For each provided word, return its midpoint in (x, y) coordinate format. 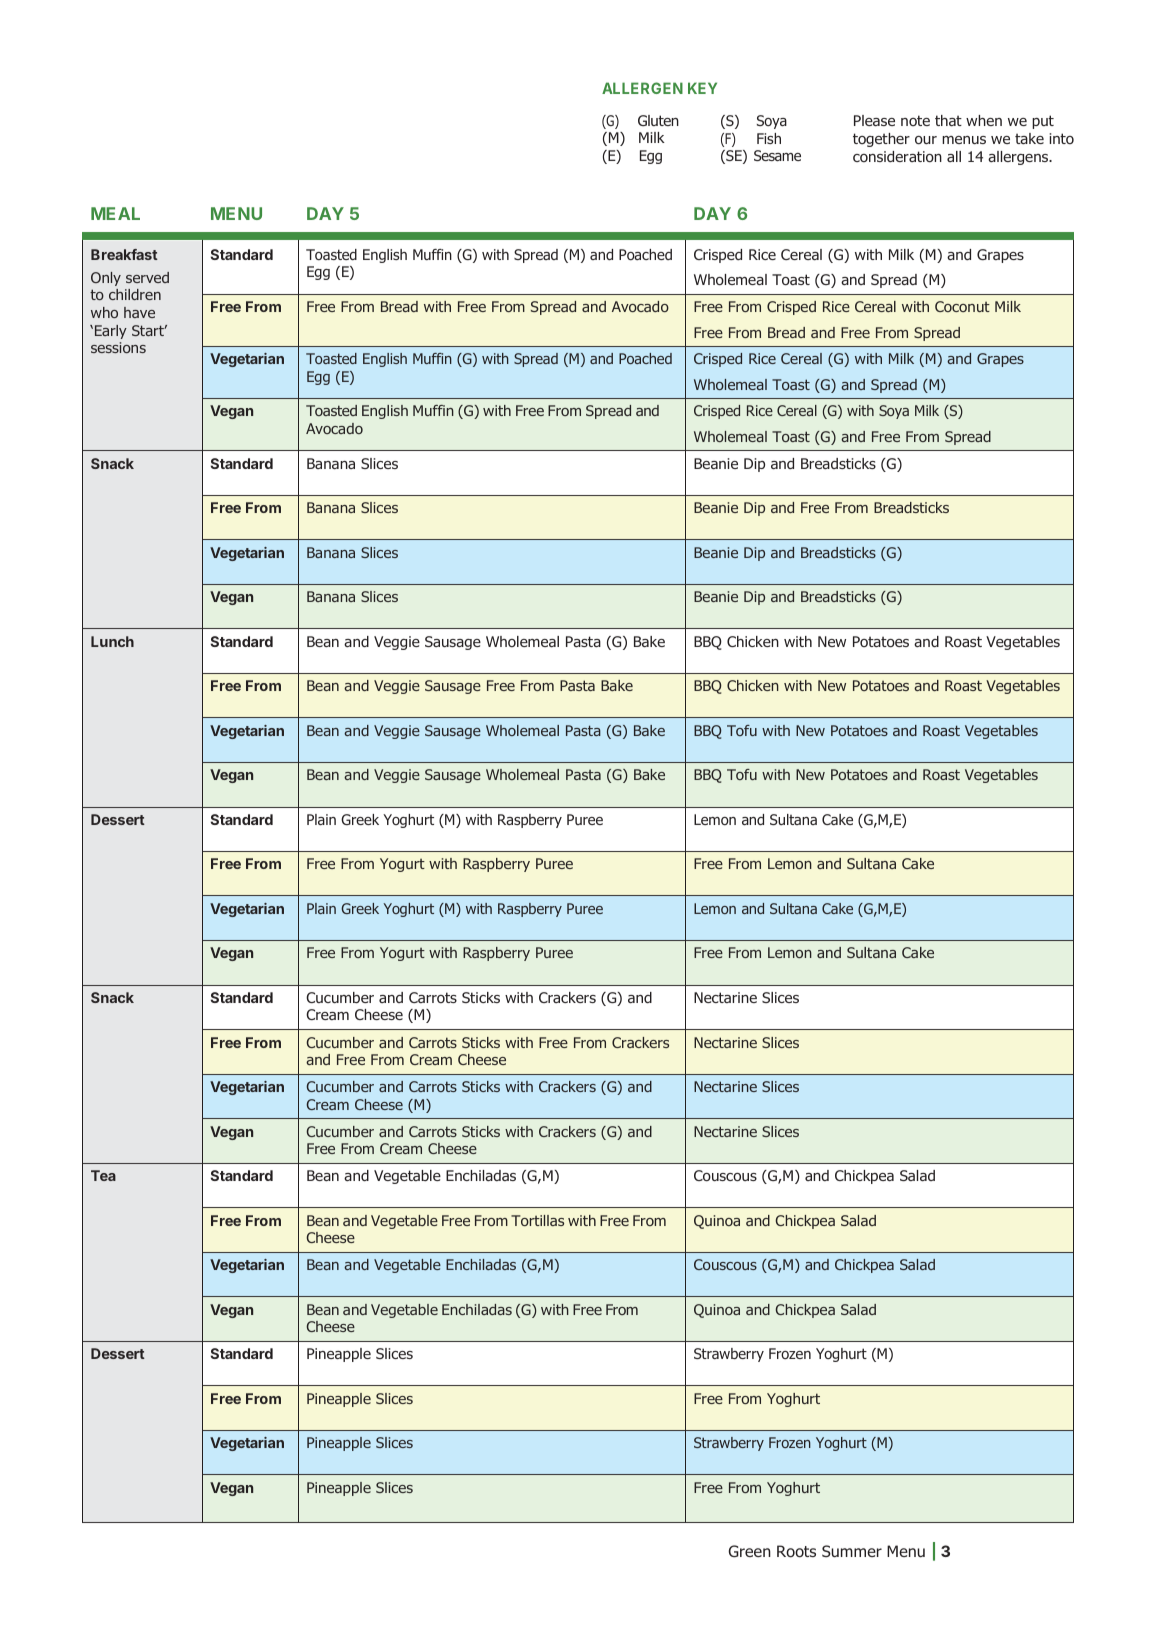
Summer (852, 1551)
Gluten (658, 120)
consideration (897, 156)
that (948, 120)
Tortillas (537, 1220)
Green (750, 1551)
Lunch (112, 641)
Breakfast (124, 254)
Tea (103, 1175)
